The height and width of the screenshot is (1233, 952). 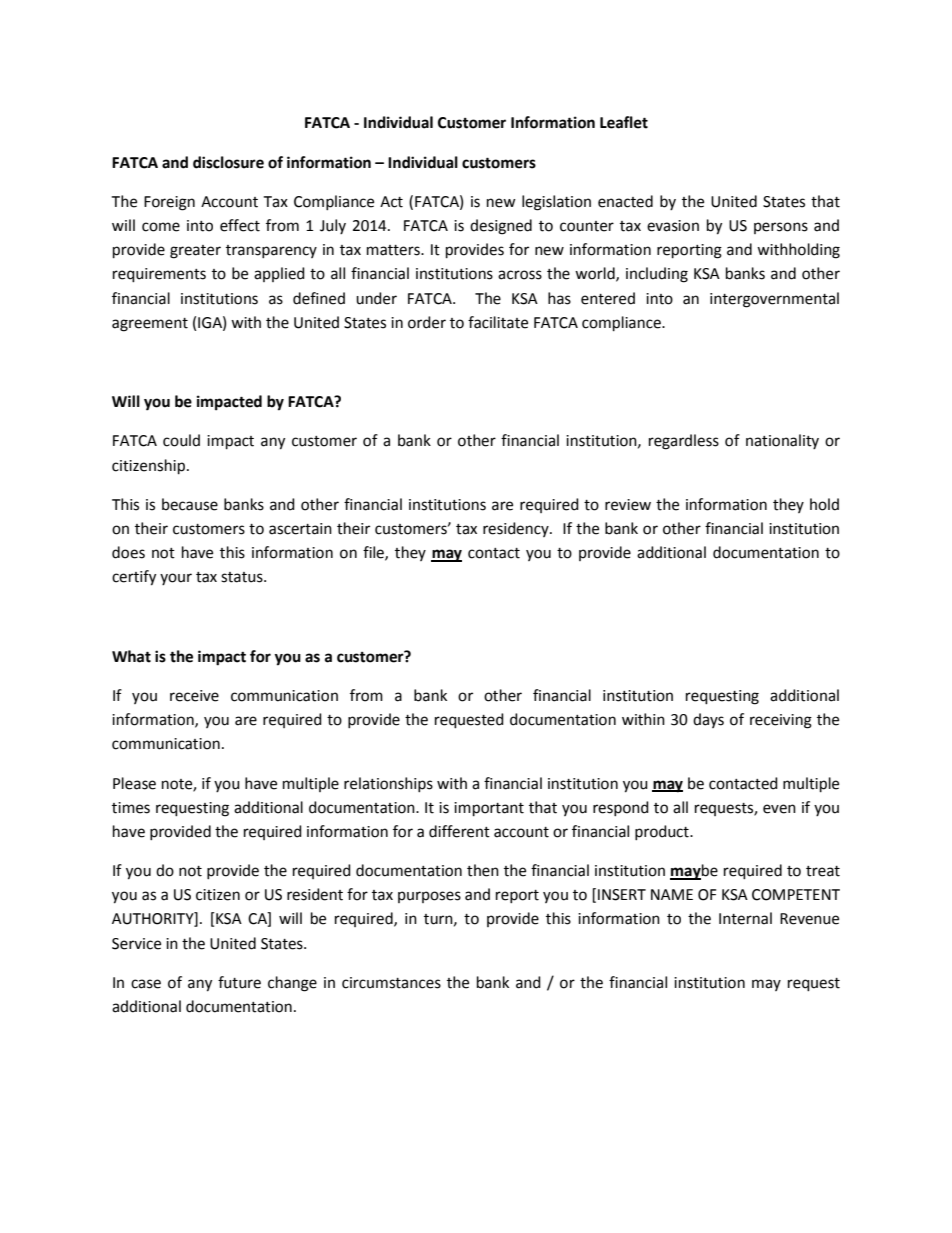 What do you see at coordinates (781, 228) in the screenshot?
I see `persons` at bounding box center [781, 228].
